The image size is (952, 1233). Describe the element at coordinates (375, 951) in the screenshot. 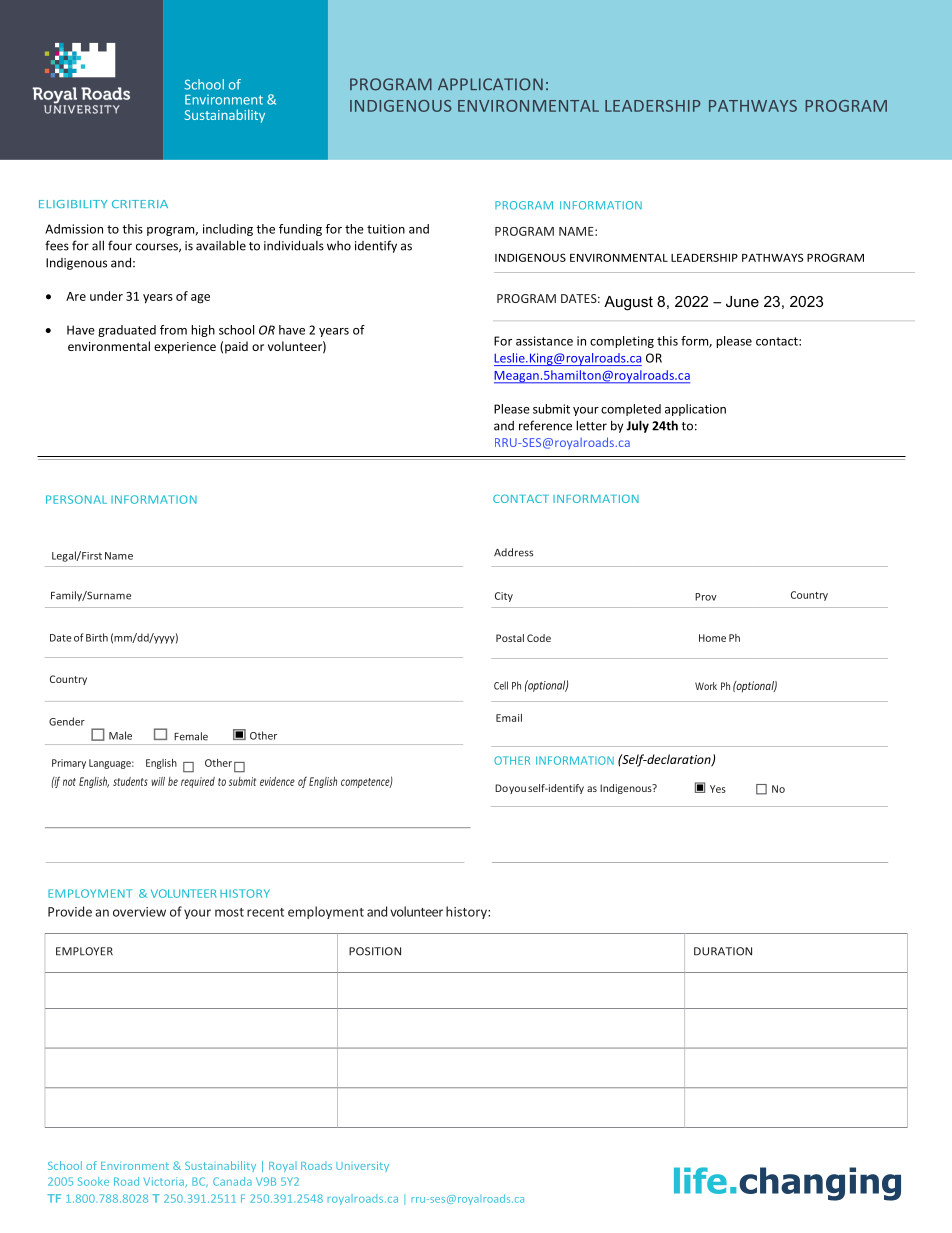

I see `POSITION` at that location.
